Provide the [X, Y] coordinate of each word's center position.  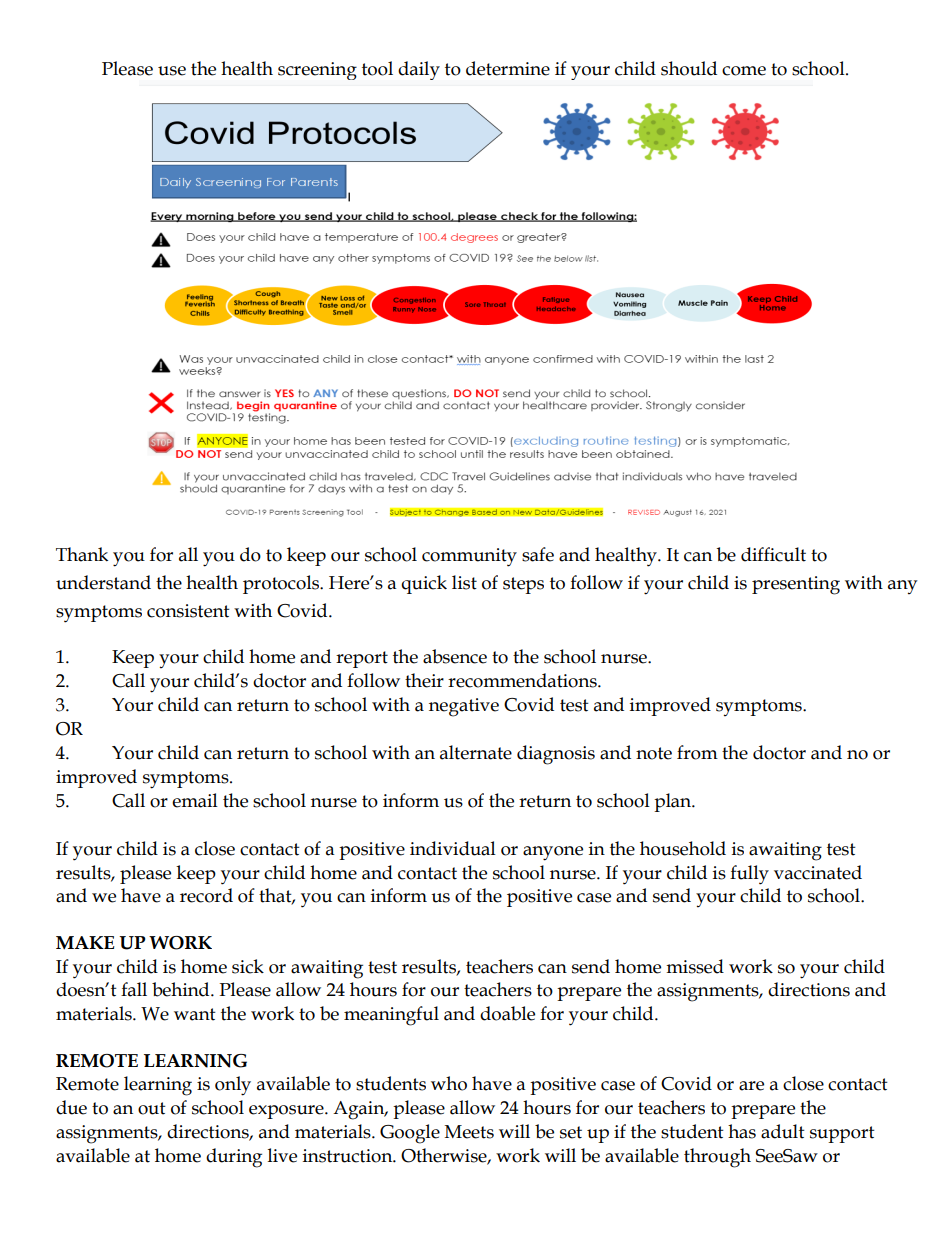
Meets [469, 1132]
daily [419, 70]
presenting [796, 585]
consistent [188, 611]
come [744, 71]
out [152, 1108]
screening [317, 71]
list [464, 582]
